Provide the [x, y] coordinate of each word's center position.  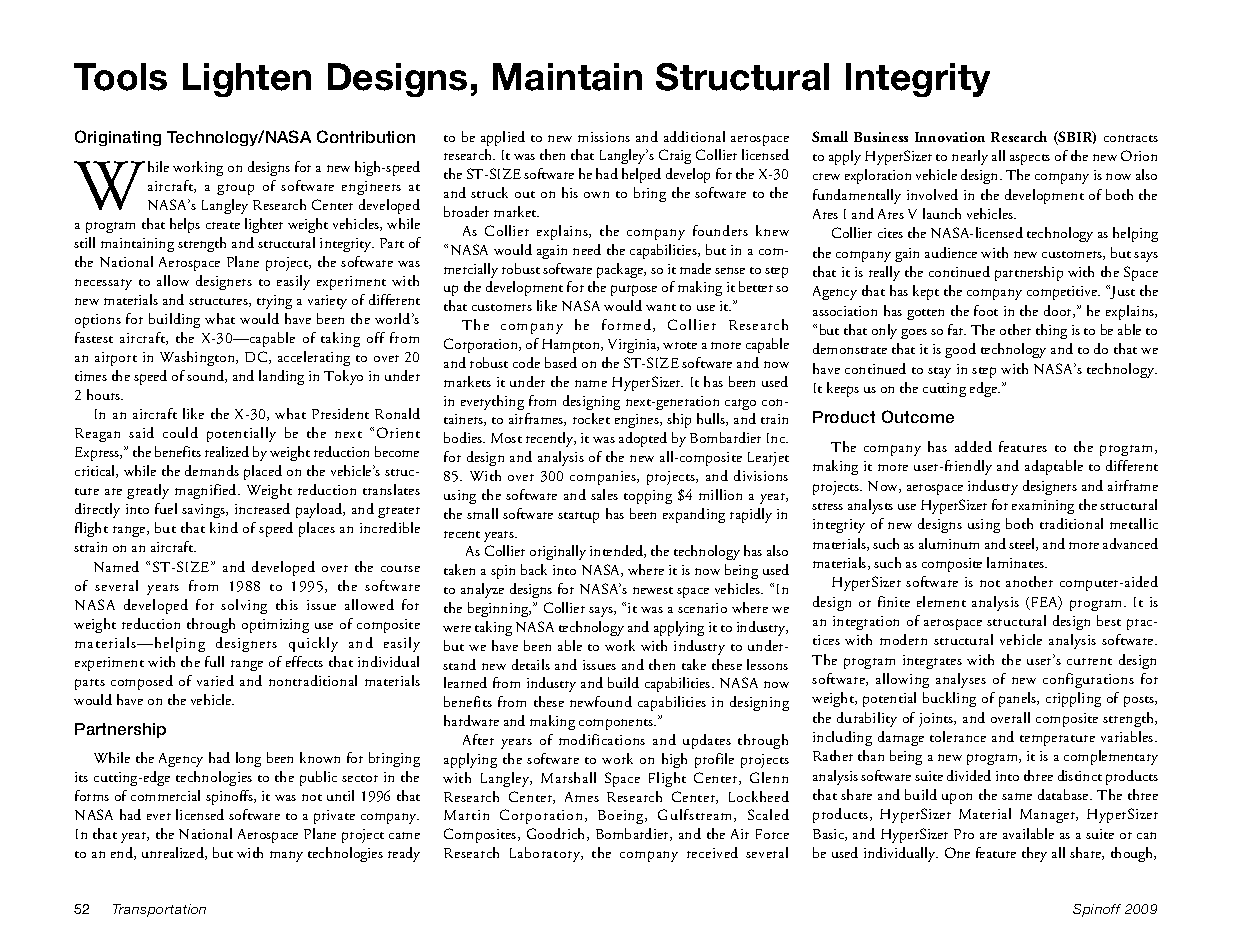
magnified [207, 491]
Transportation [159, 910]
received [712, 852]
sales [604, 494]
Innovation [950, 137]
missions [604, 137]
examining [1043, 507]
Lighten [247, 80]
